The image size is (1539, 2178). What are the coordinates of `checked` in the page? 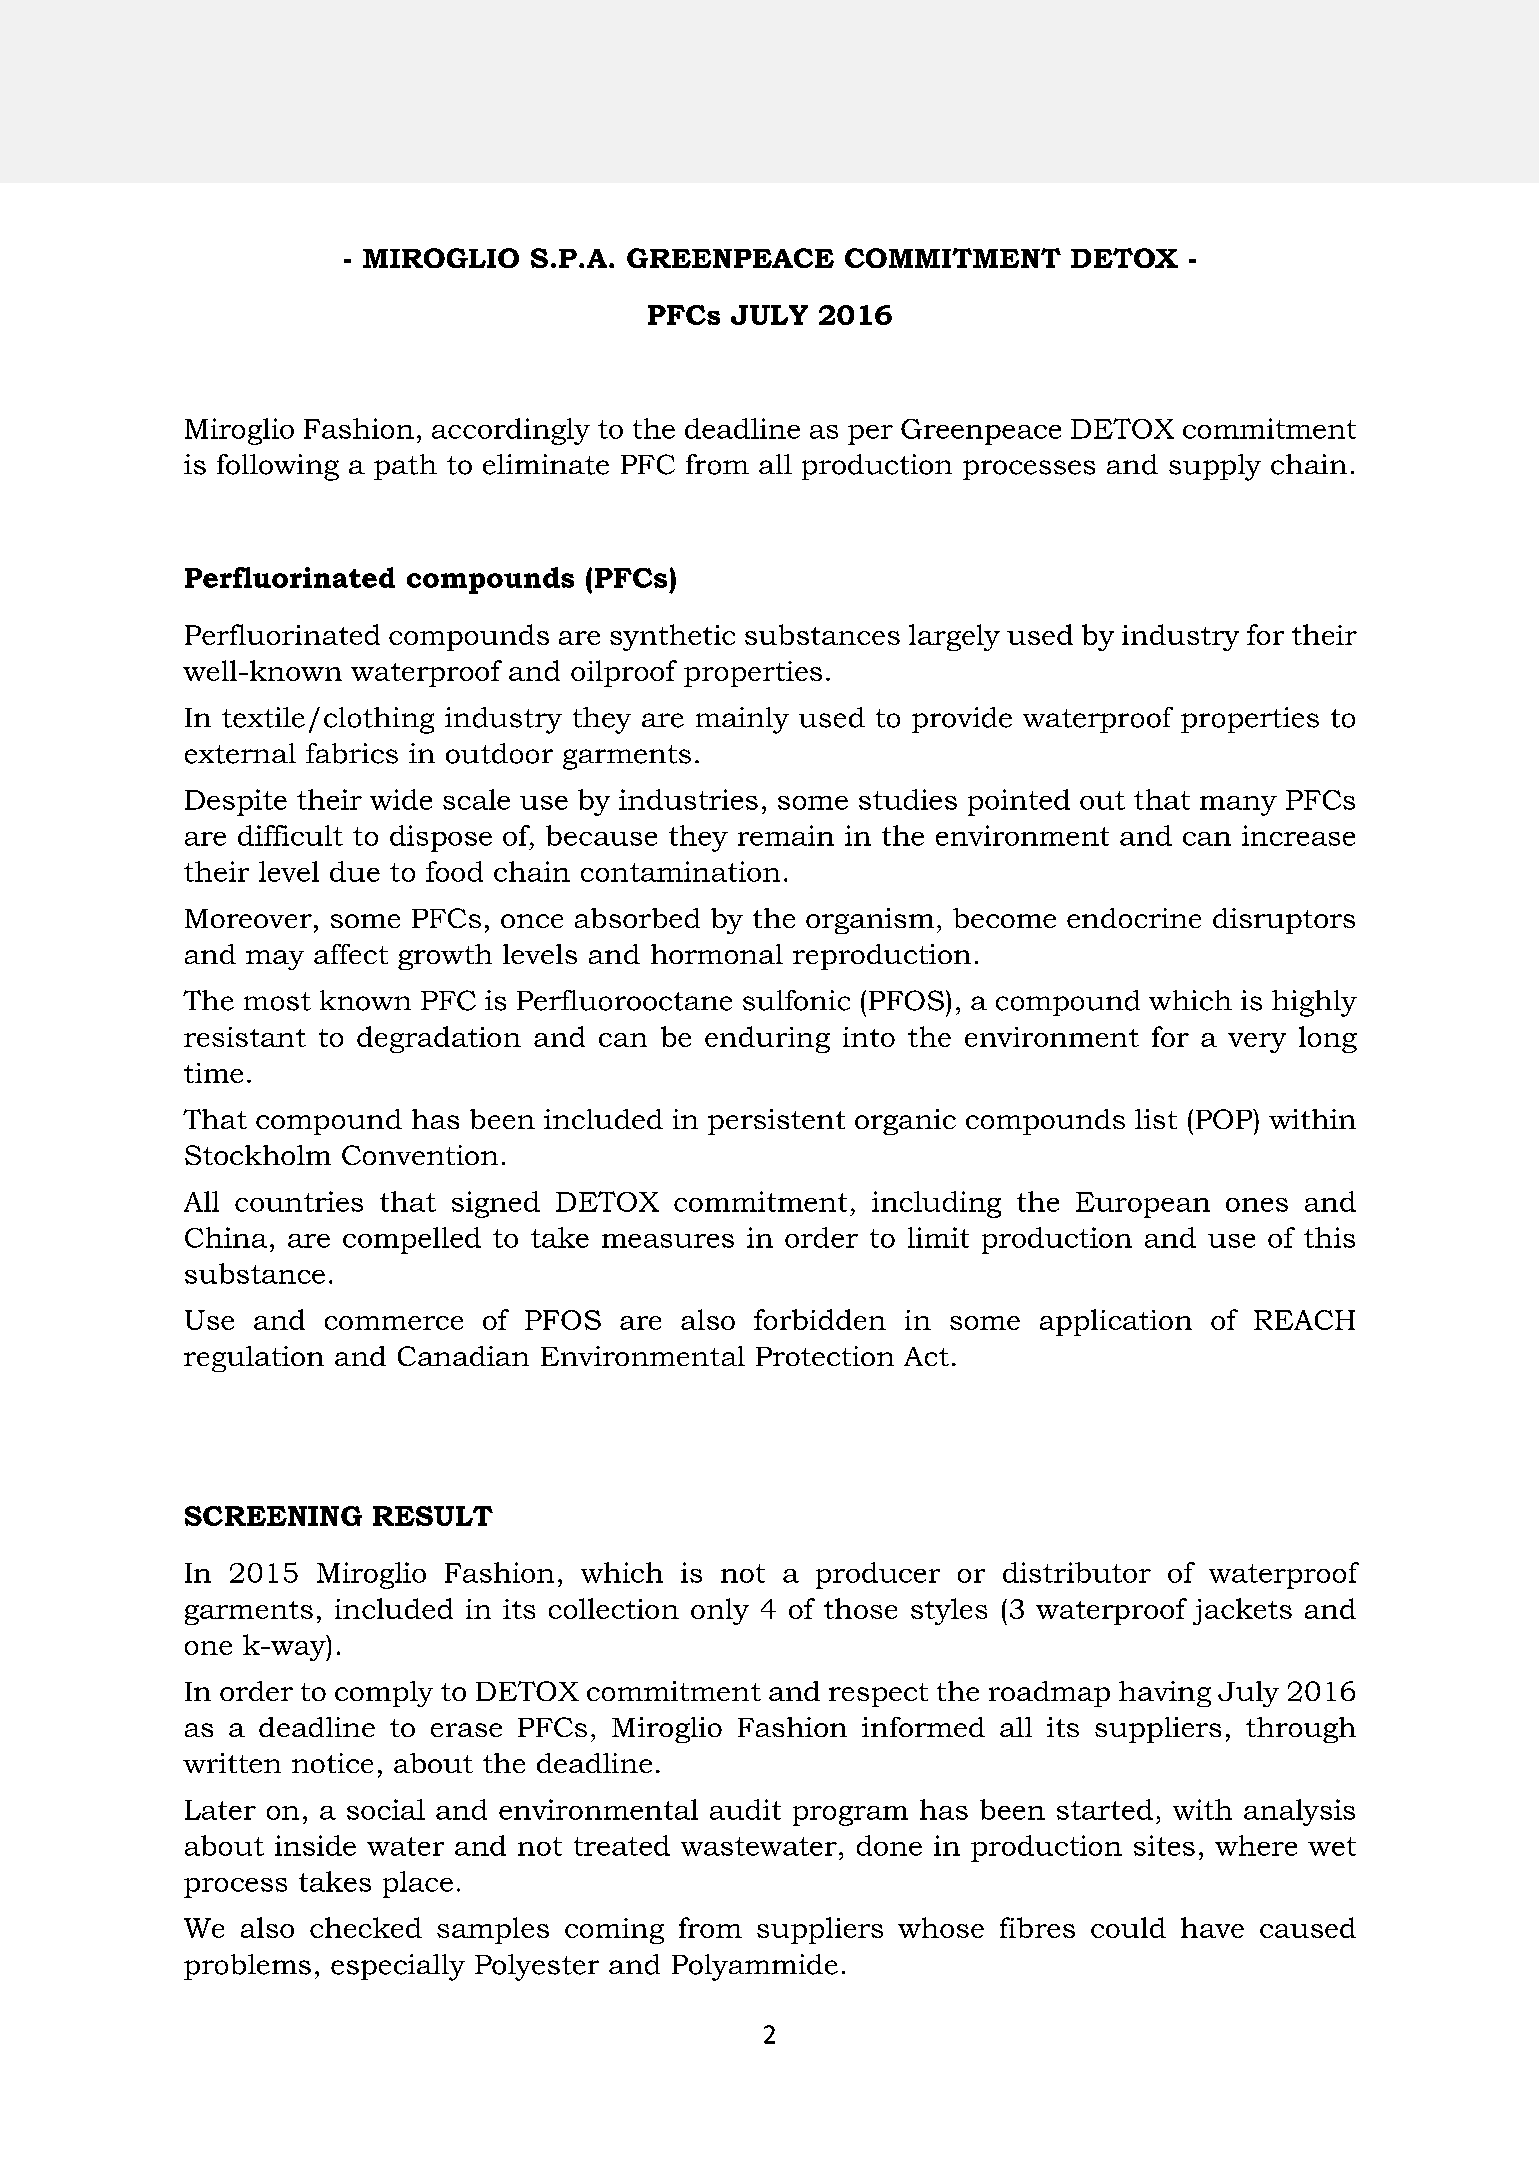 It's located at (366, 1927).
